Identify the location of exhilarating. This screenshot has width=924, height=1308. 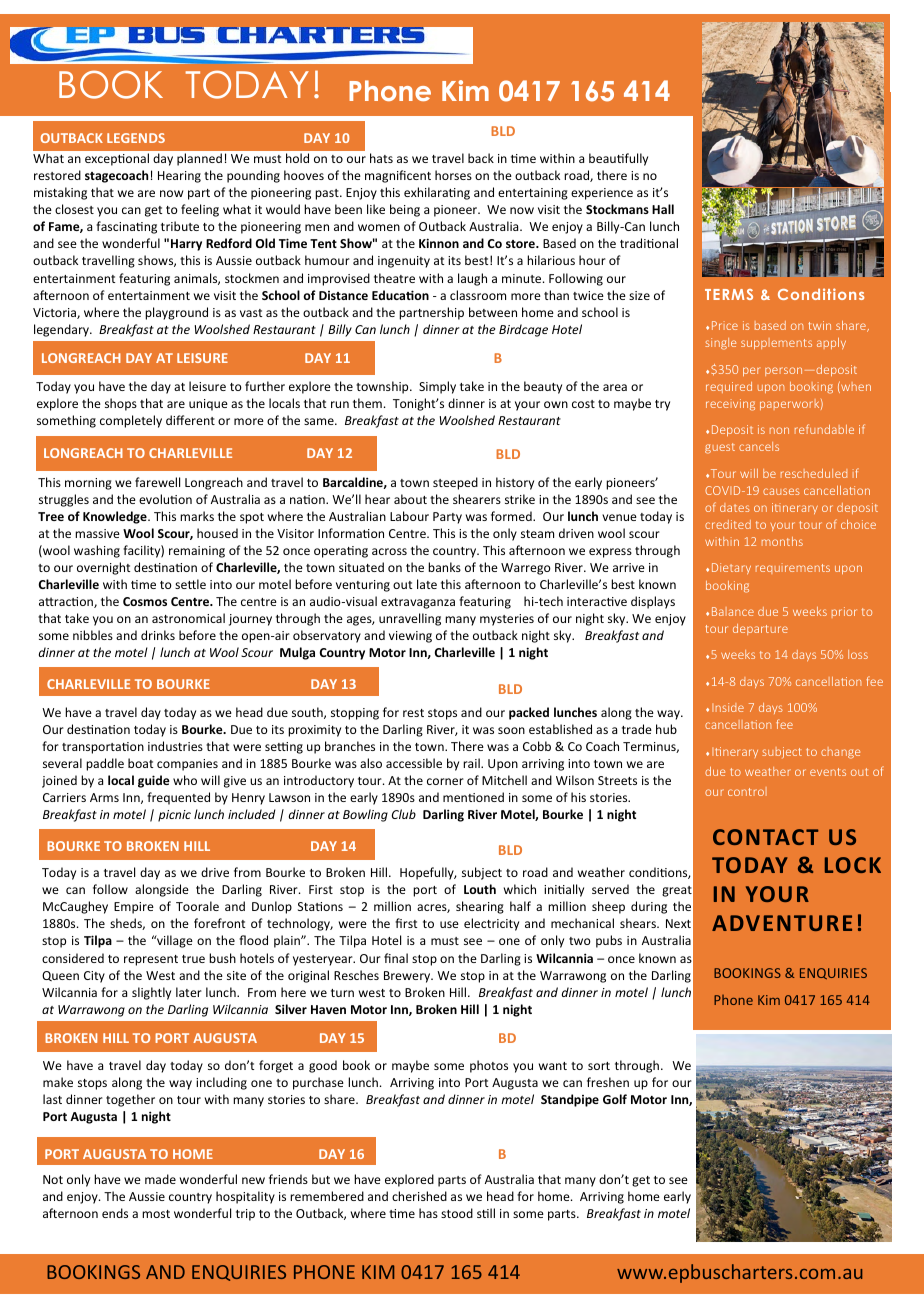
(437, 193).
